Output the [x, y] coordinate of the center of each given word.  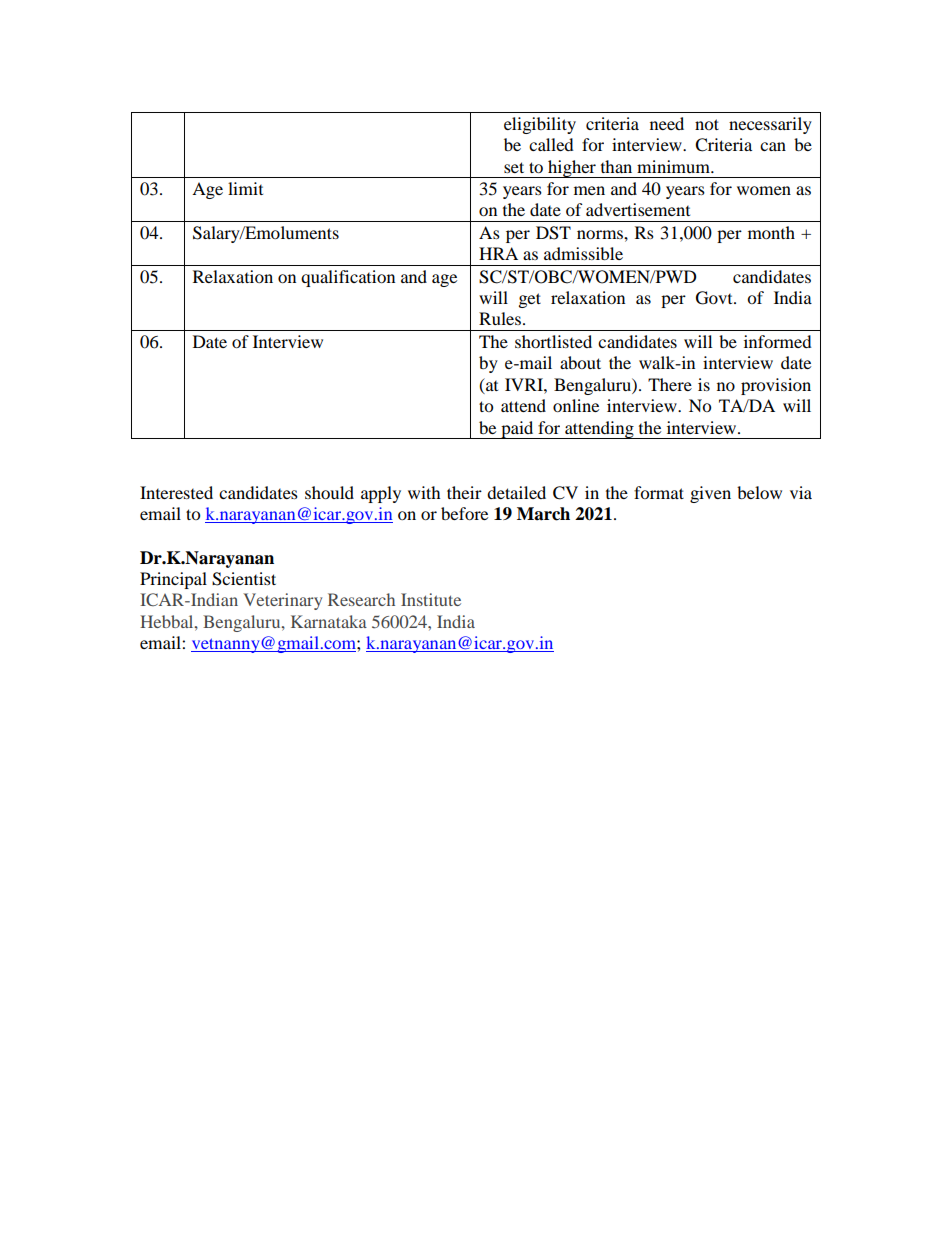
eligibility [540, 125]
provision [776, 386]
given [710, 494]
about [580, 362]
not [707, 124]
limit [245, 188]
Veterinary [282, 601]
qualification [348, 278]
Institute [431, 599]
